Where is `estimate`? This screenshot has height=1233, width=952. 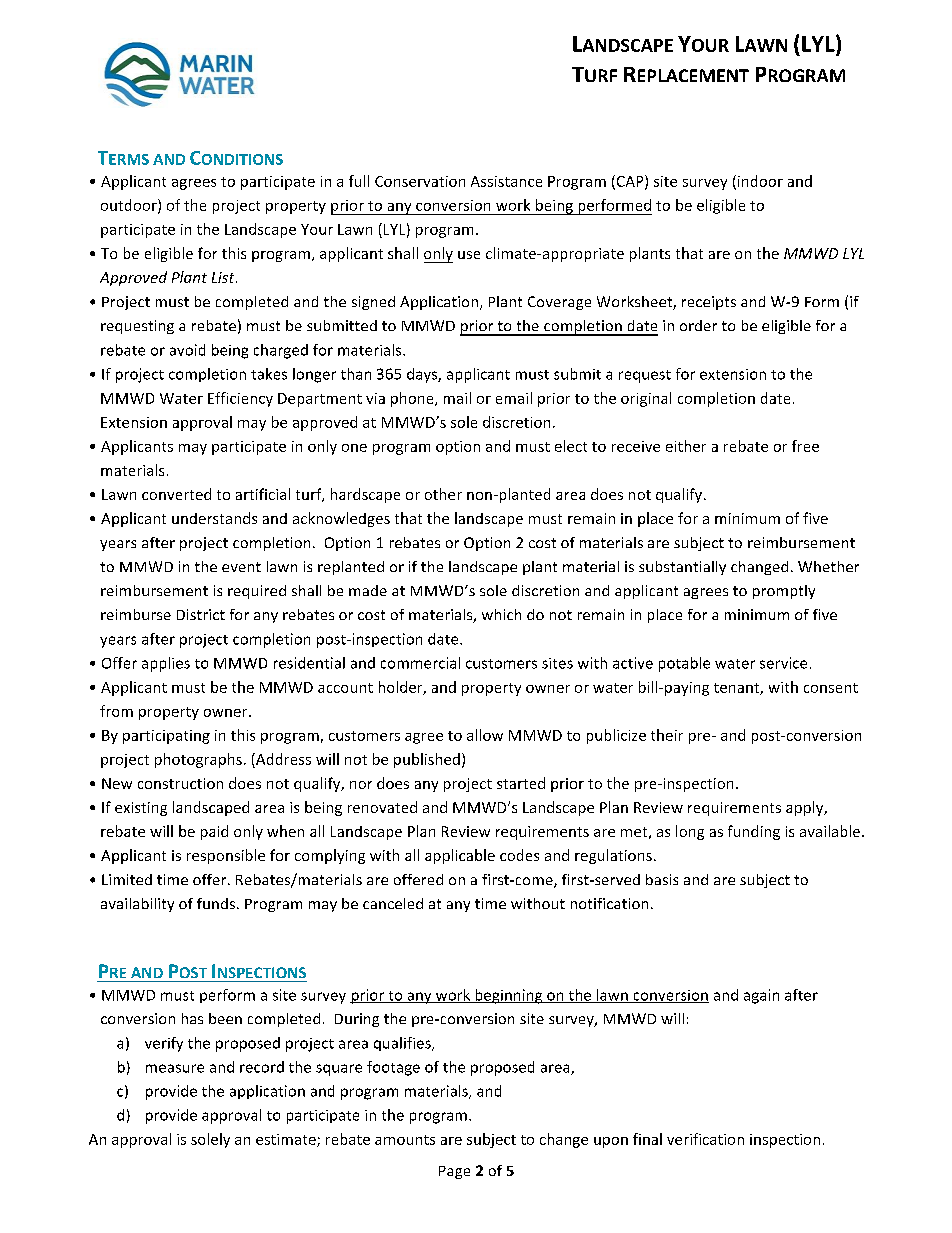 estimate is located at coordinates (287, 1140).
